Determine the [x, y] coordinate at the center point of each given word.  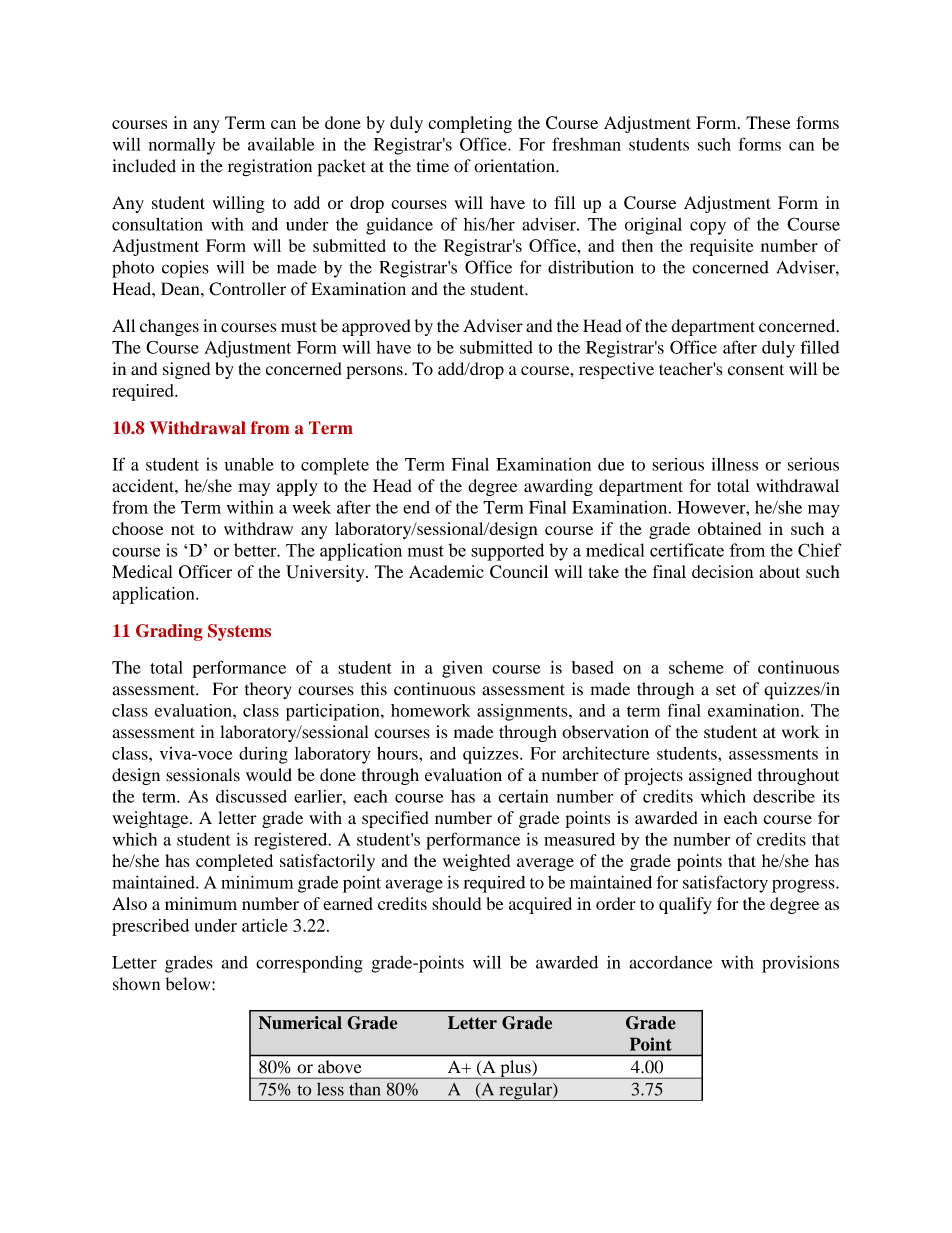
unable [249, 464]
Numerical [300, 1023]
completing [470, 124]
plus [515, 1069]
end [416, 507]
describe [784, 796]
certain [523, 796]
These [768, 122]
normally [182, 146]
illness [735, 464]
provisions [800, 964]
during [263, 755]
